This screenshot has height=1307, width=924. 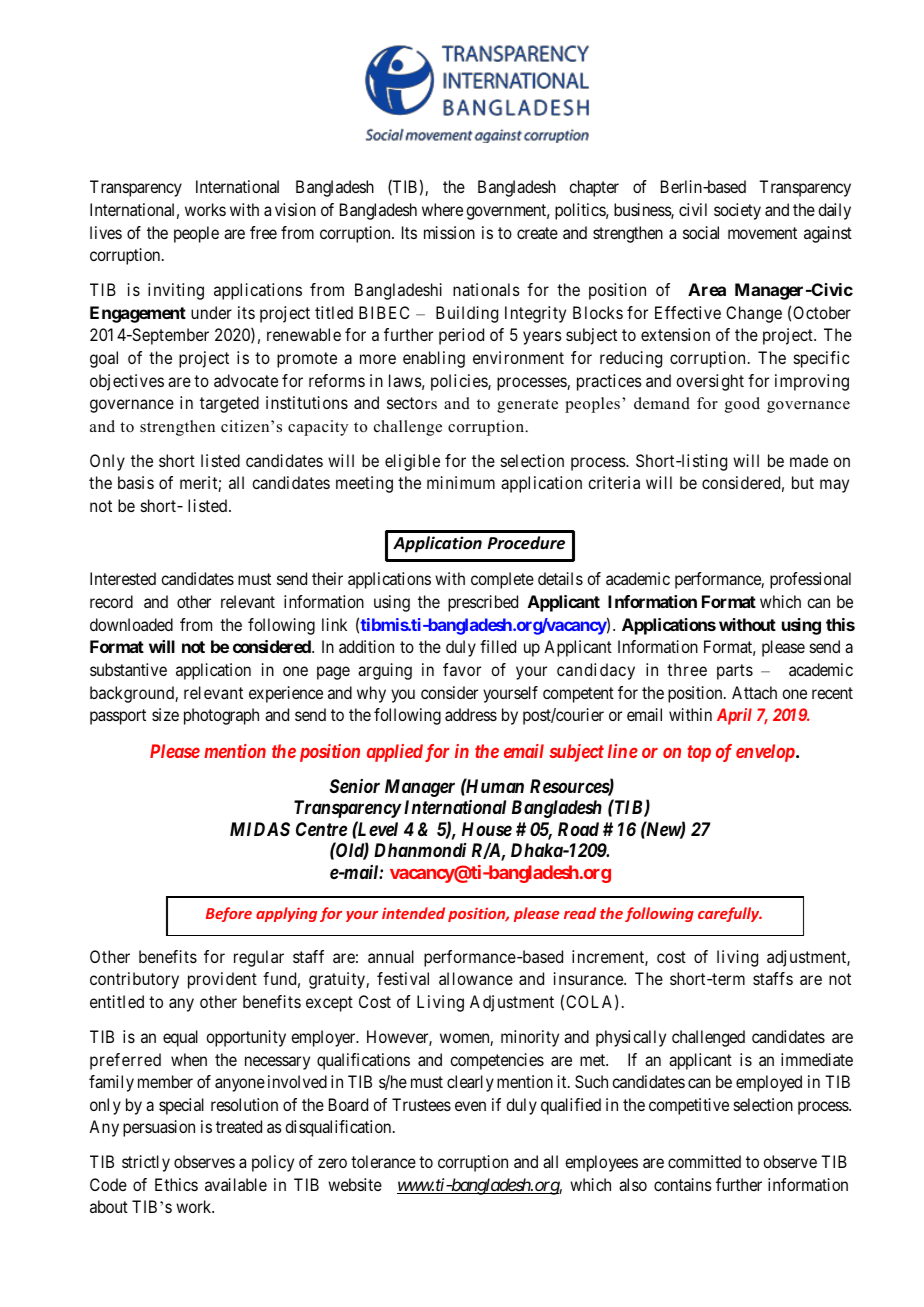 What do you see at coordinates (704, 1161) in the screenshot?
I see `committed` at bounding box center [704, 1161].
